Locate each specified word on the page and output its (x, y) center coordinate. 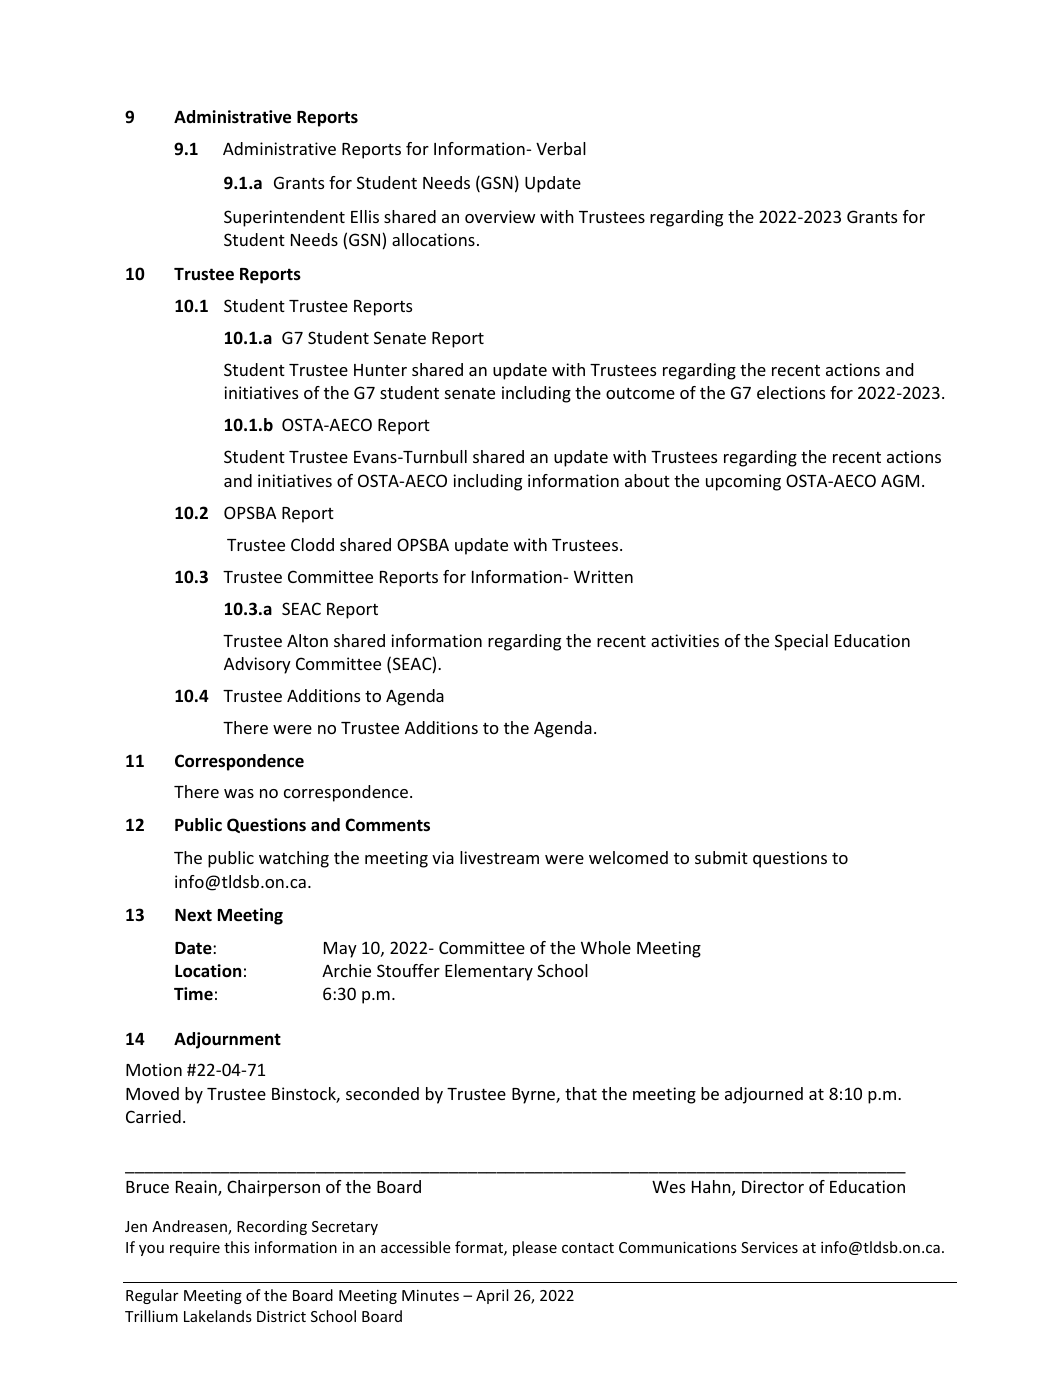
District (281, 1316)
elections (791, 392)
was (239, 793)
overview (500, 216)
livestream (499, 857)
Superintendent (284, 218)
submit (721, 857)
